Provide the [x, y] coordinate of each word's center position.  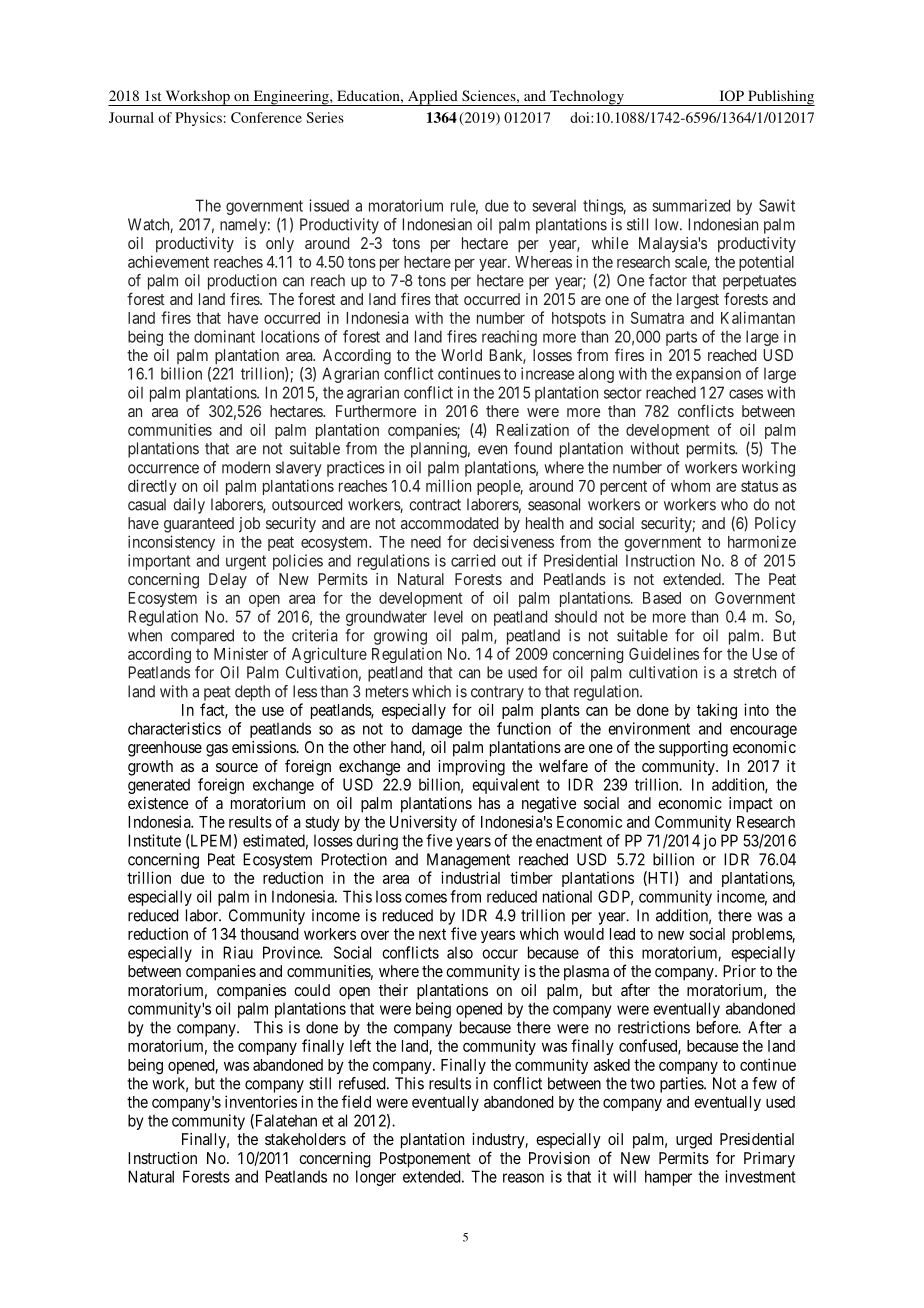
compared [202, 637]
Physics [198, 119]
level [448, 616]
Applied [433, 98]
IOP [732, 95]
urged [694, 1141]
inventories [261, 1101]
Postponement [425, 1160]
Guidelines [664, 653]
